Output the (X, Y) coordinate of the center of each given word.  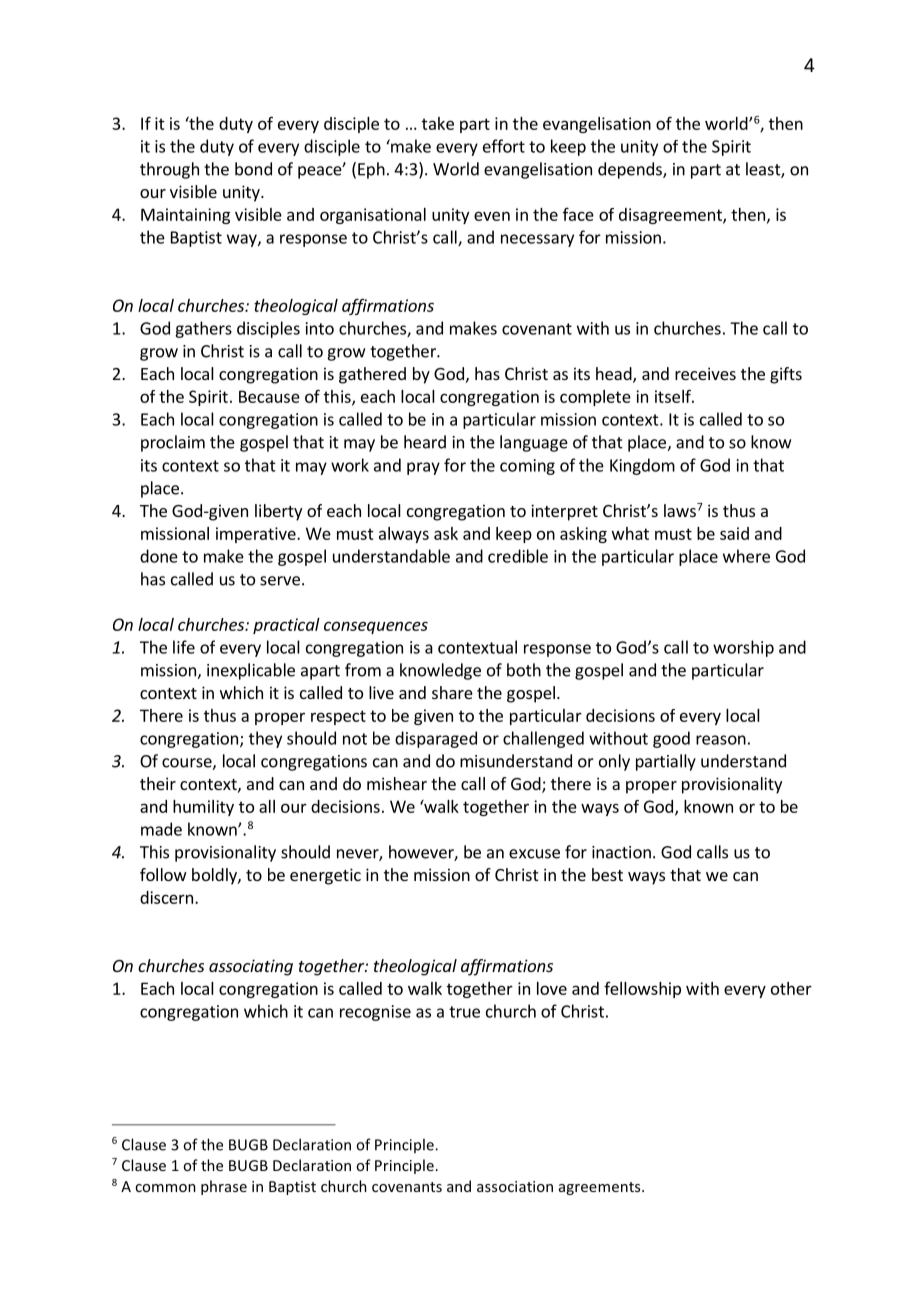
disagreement (671, 216)
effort (504, 146)
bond (253, 169)
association (515, 1186)
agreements (601, 1188)
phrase (224, 1187)
